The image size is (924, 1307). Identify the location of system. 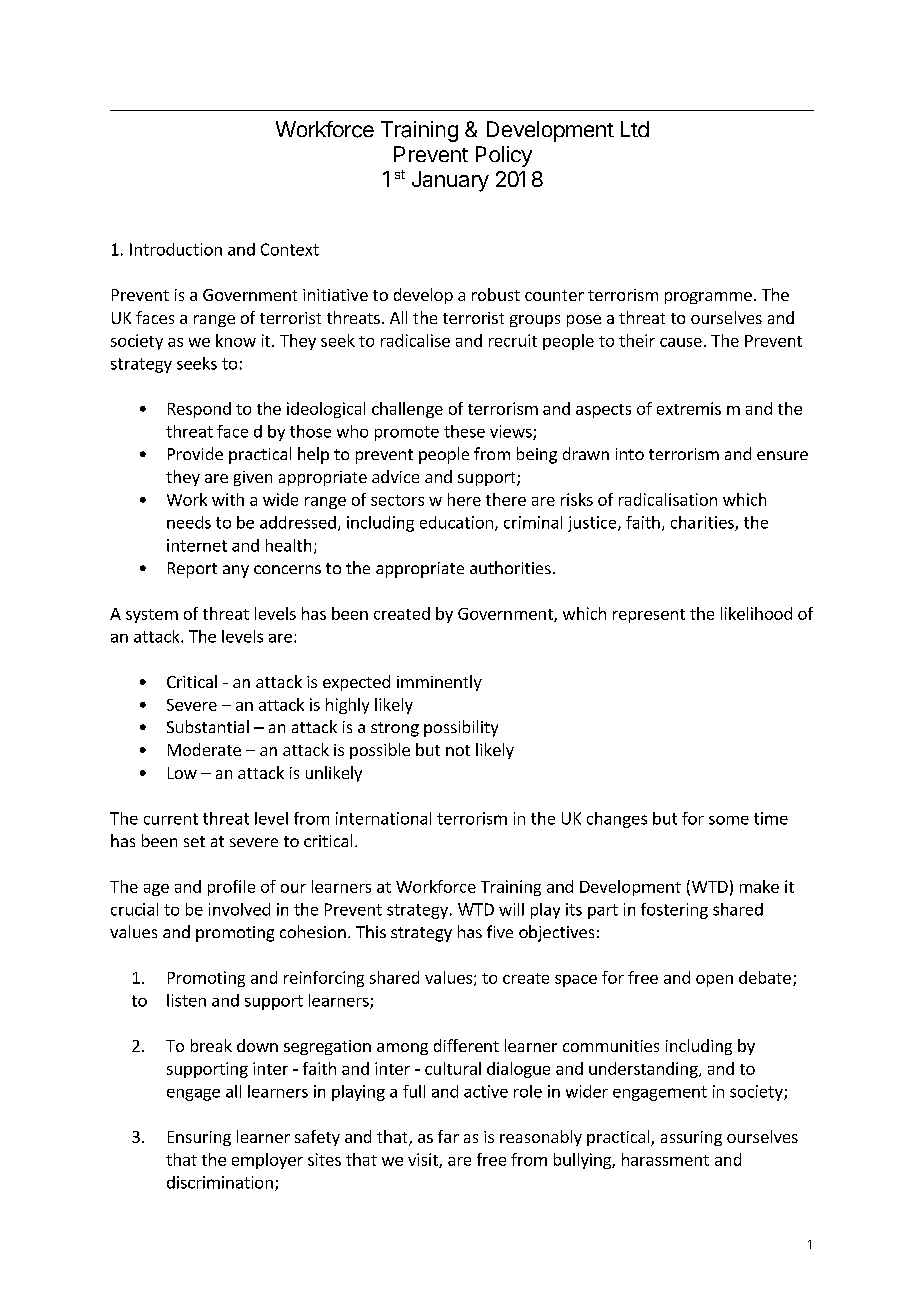
(152, 616).
